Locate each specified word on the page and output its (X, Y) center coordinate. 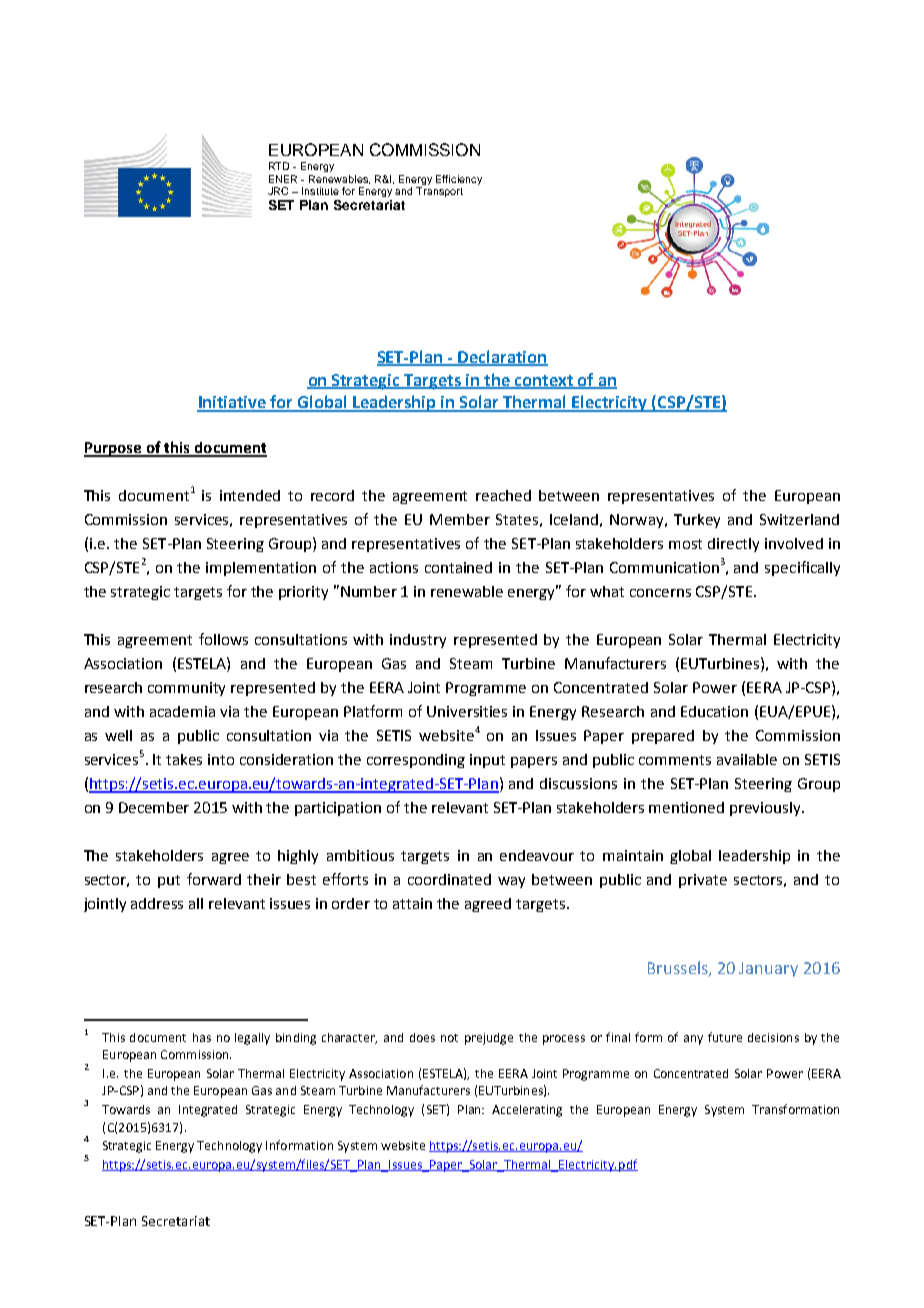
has (202, 1037)
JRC (278, 191)
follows (223, 639)
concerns (660, 593)
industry (418, 641)
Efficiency (459, 180)
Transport (439, 192)
